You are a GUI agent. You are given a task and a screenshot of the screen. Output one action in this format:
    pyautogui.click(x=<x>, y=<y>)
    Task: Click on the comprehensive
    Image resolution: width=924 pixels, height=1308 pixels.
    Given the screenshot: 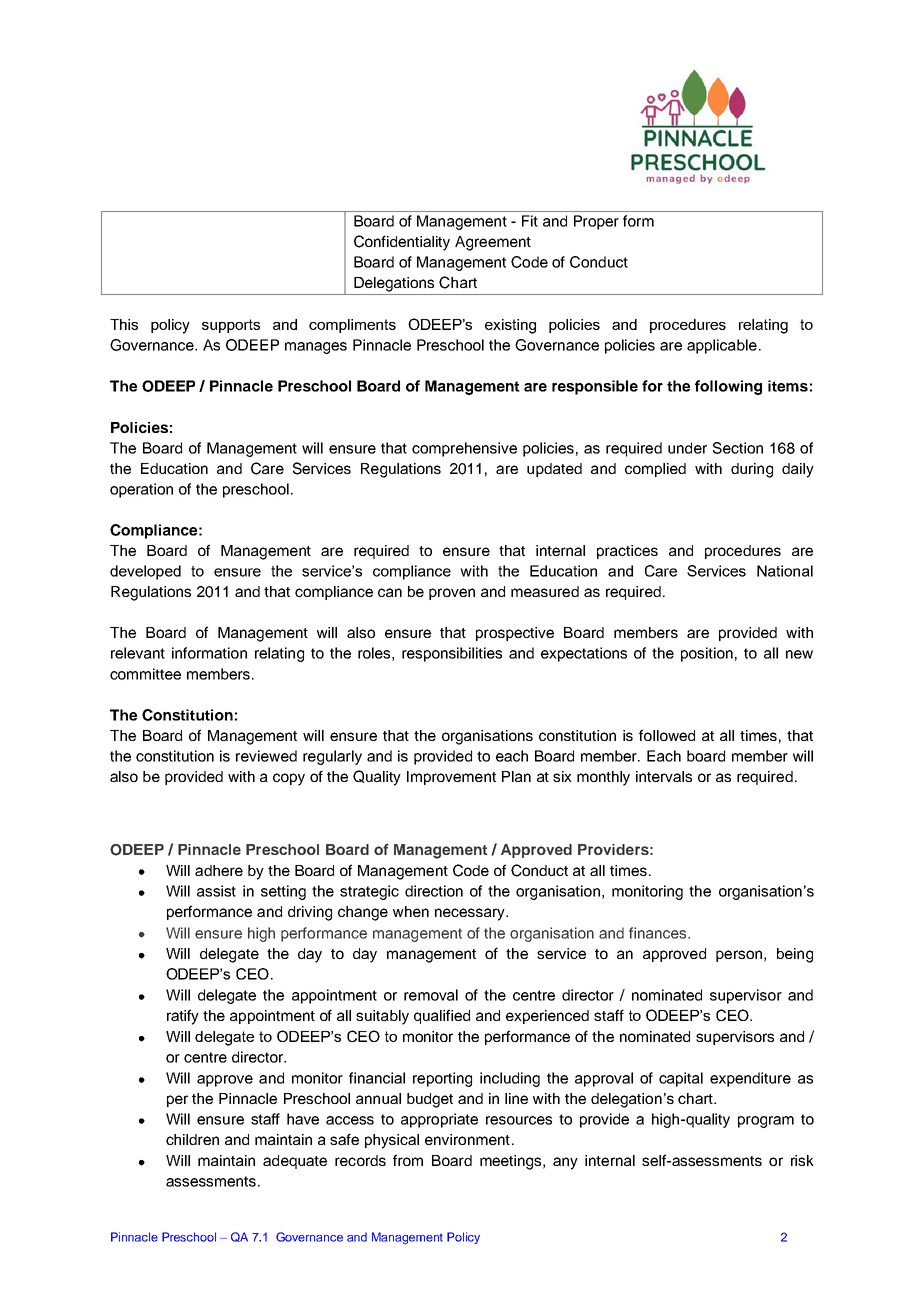 What is the action you would take?
    pyautogui.click(x=464, y=449)
